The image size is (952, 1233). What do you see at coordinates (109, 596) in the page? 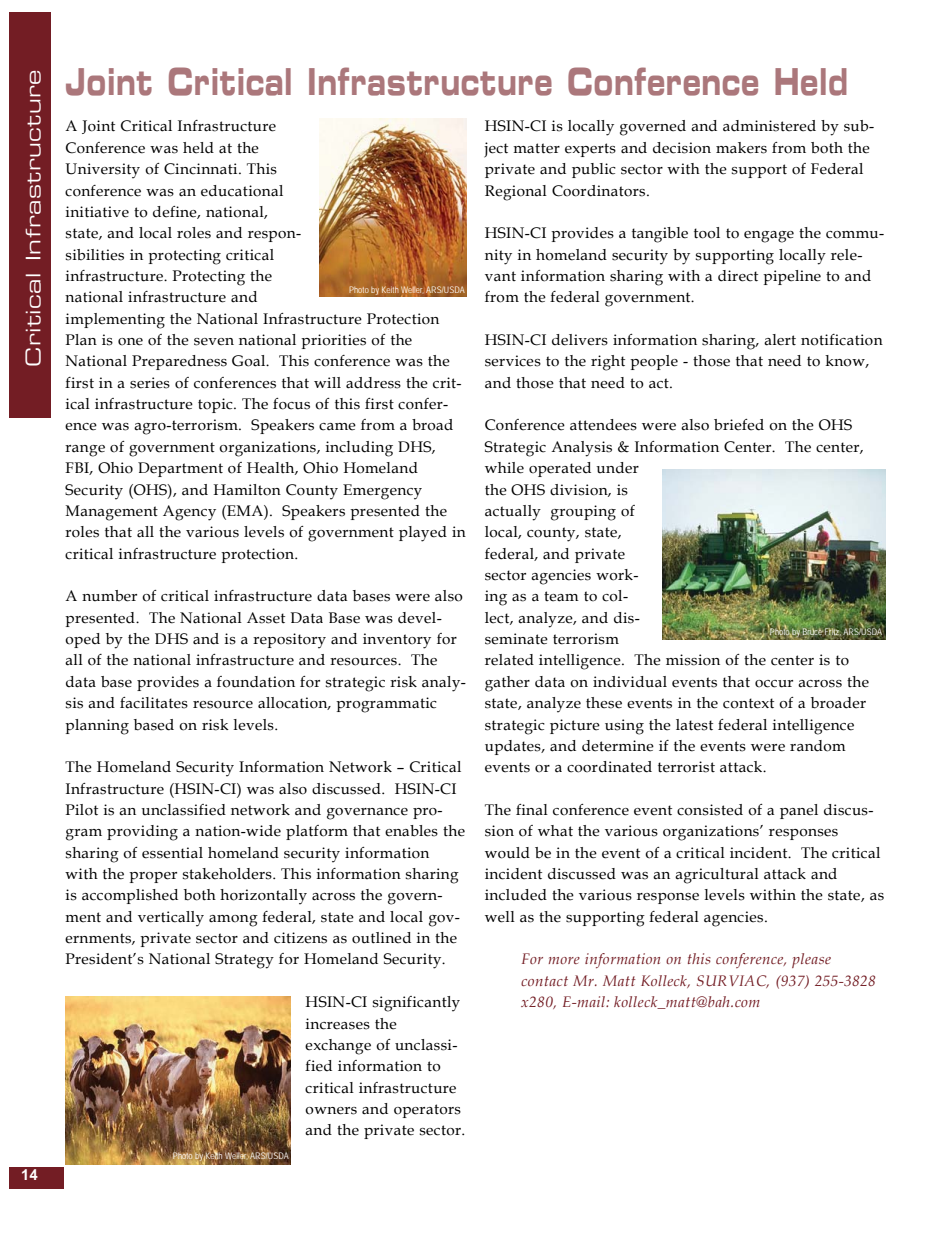
I see `number` at bounding box center [109, 596].
